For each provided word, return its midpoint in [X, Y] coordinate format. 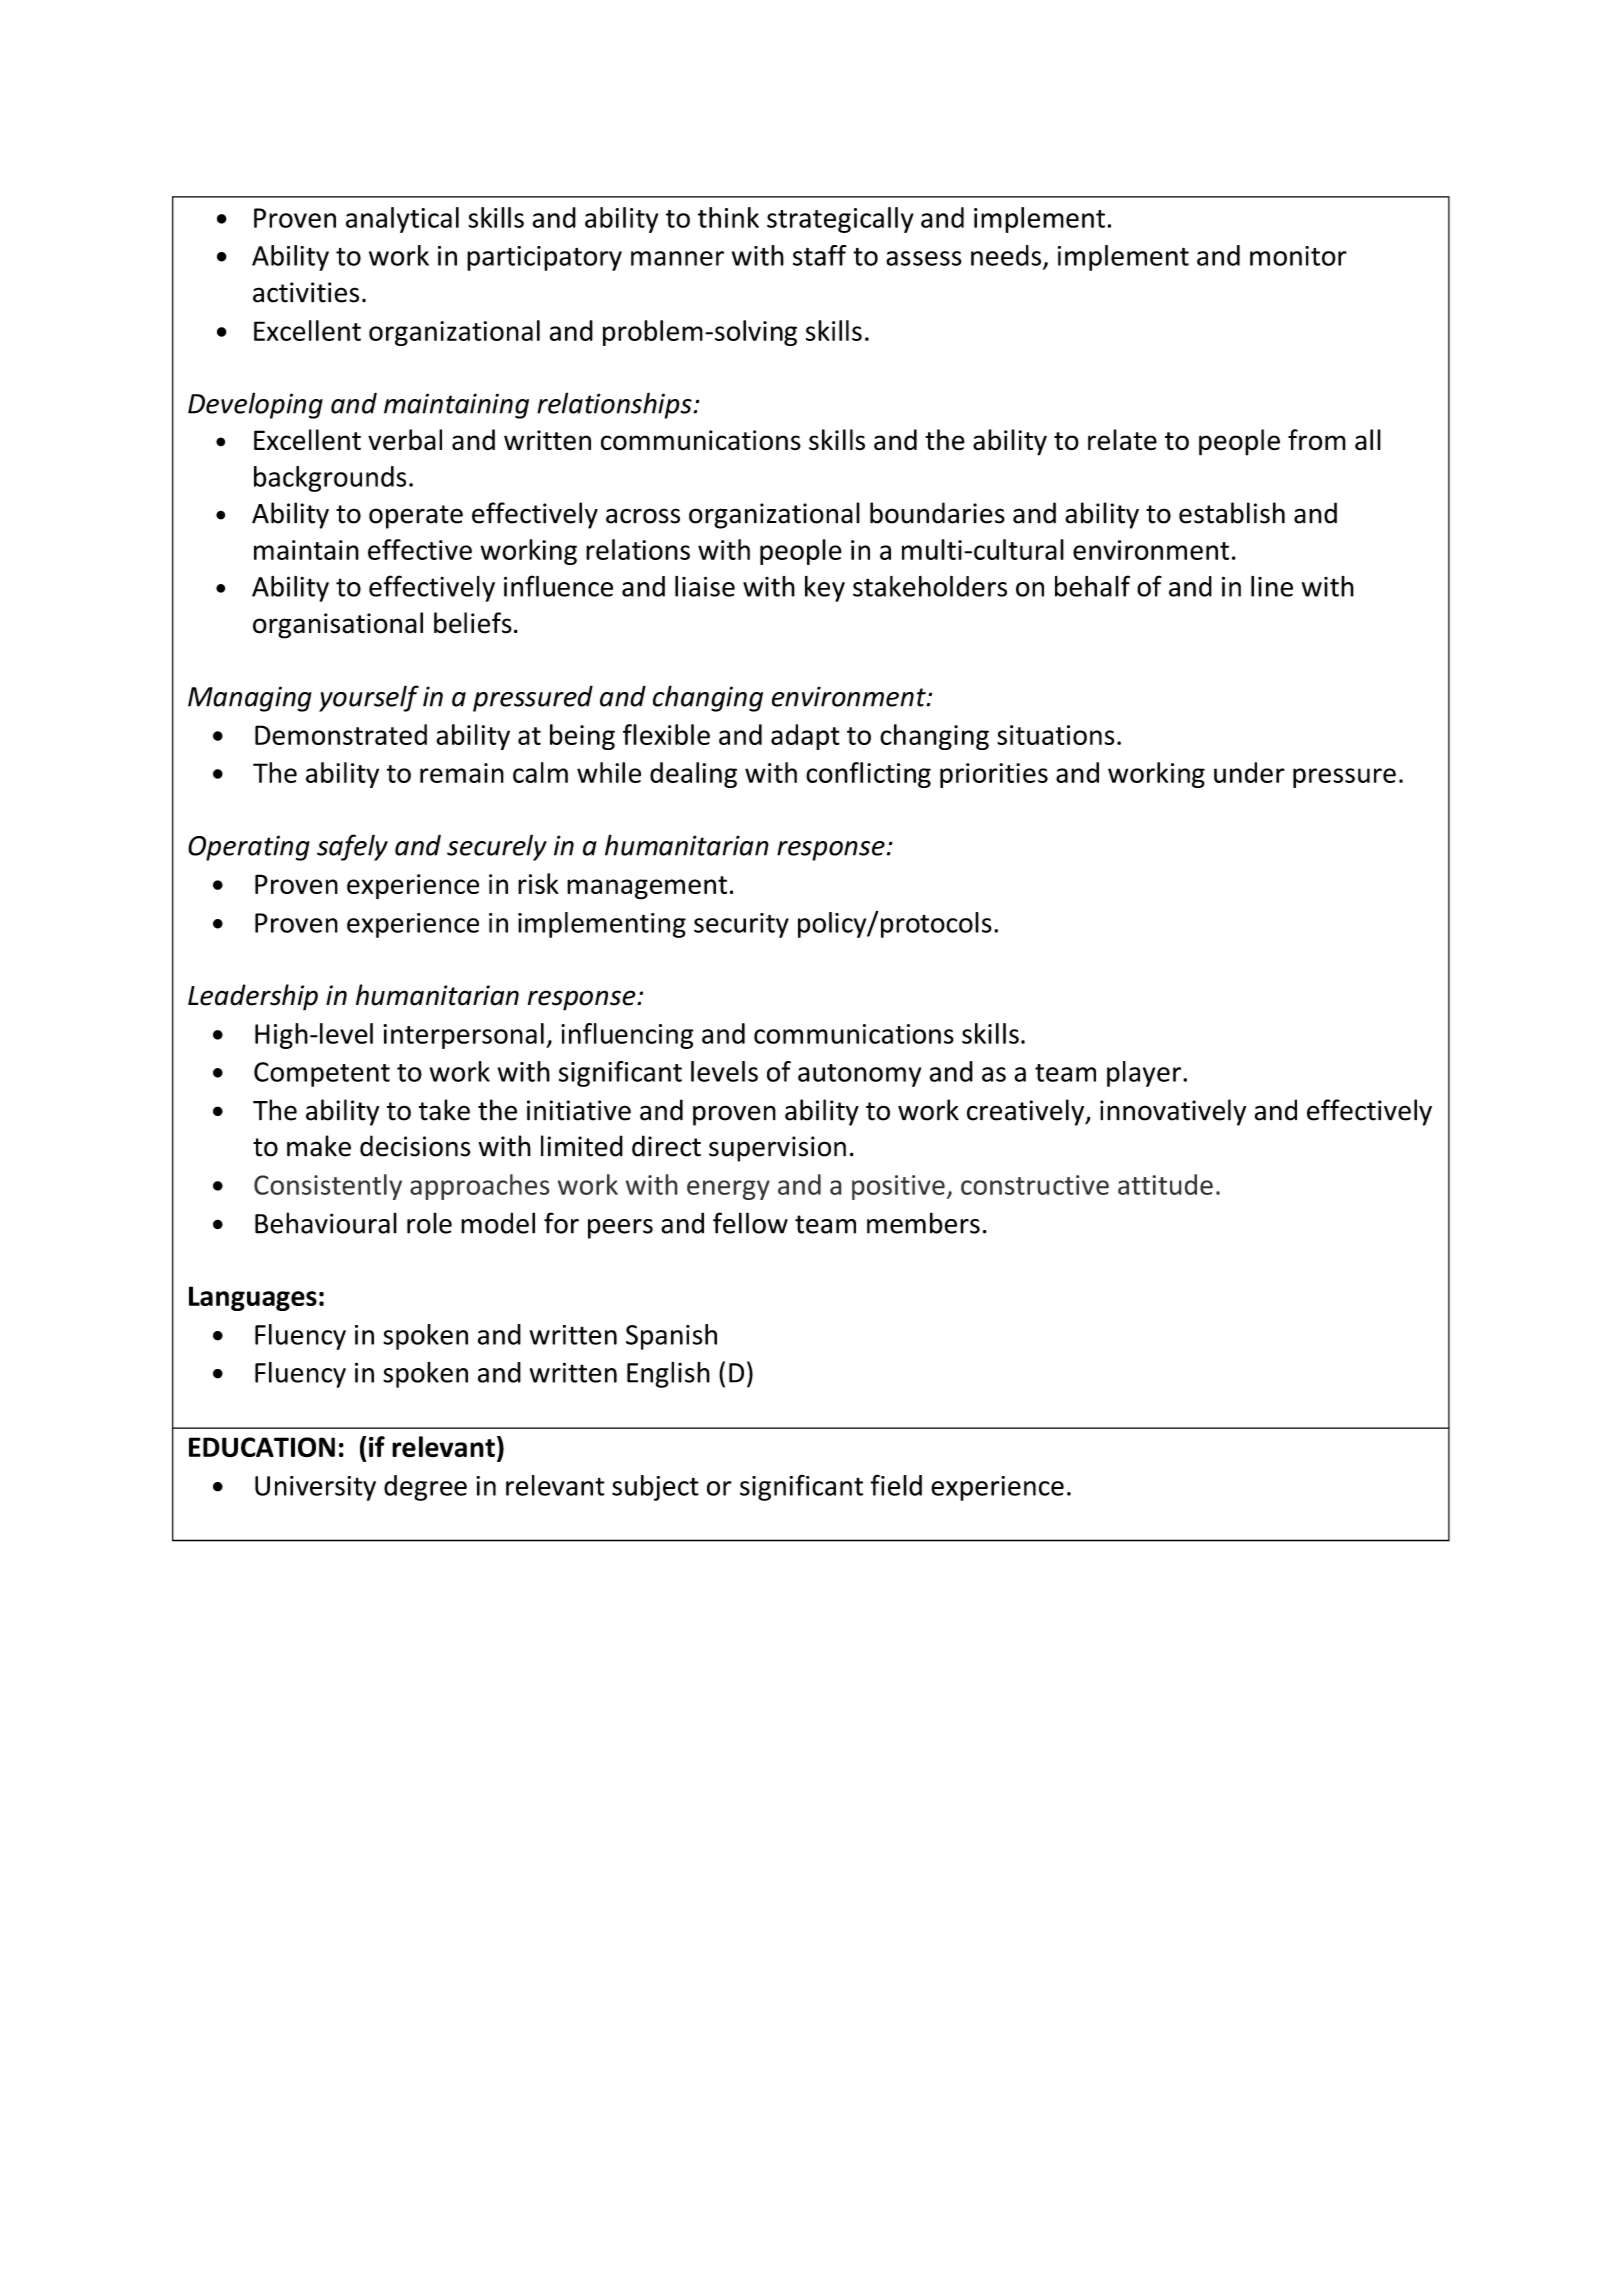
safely [352, 847]
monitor [1298, 256]
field [896, 1485]
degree [425, 1488]
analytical [402, 220]
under [1249, 772]
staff [820, 255]
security [741, 925]
